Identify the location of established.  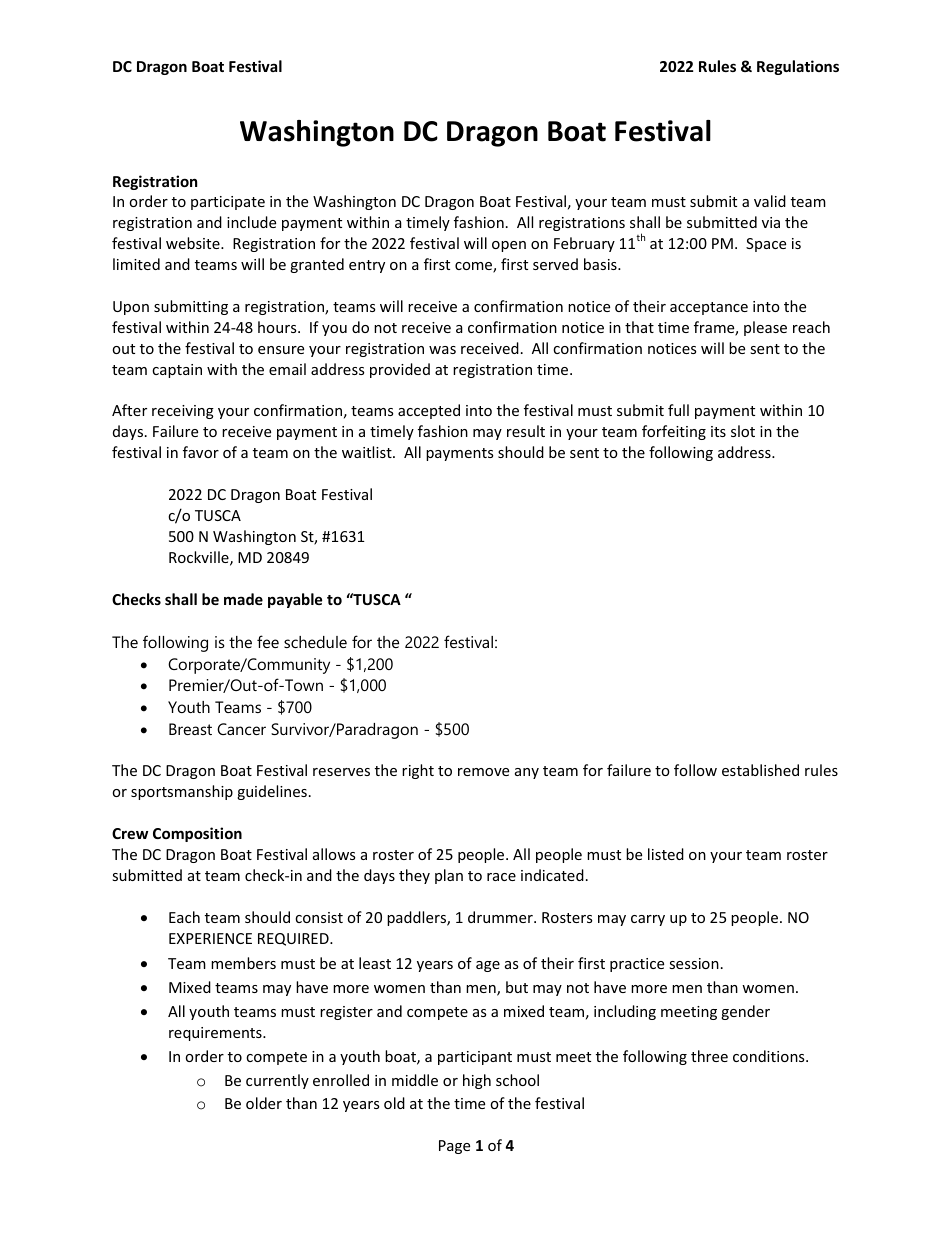
(760, 770).
